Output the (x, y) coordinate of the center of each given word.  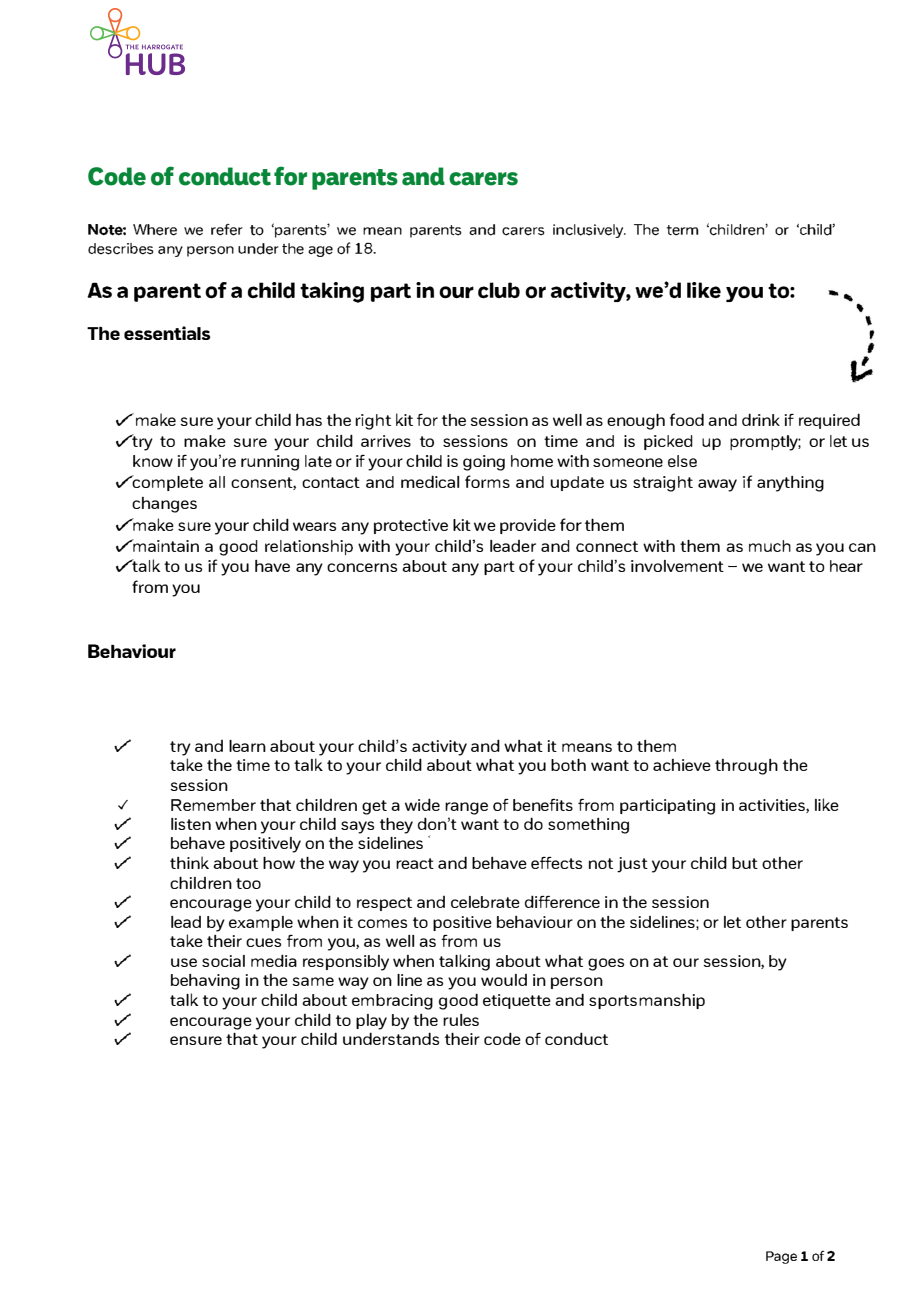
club (499, 290)
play (371, 1022)
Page (781, 1257)
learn (247, 746)
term (683, 230)
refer (227, 230)
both (568, 765)
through (746, 767)
